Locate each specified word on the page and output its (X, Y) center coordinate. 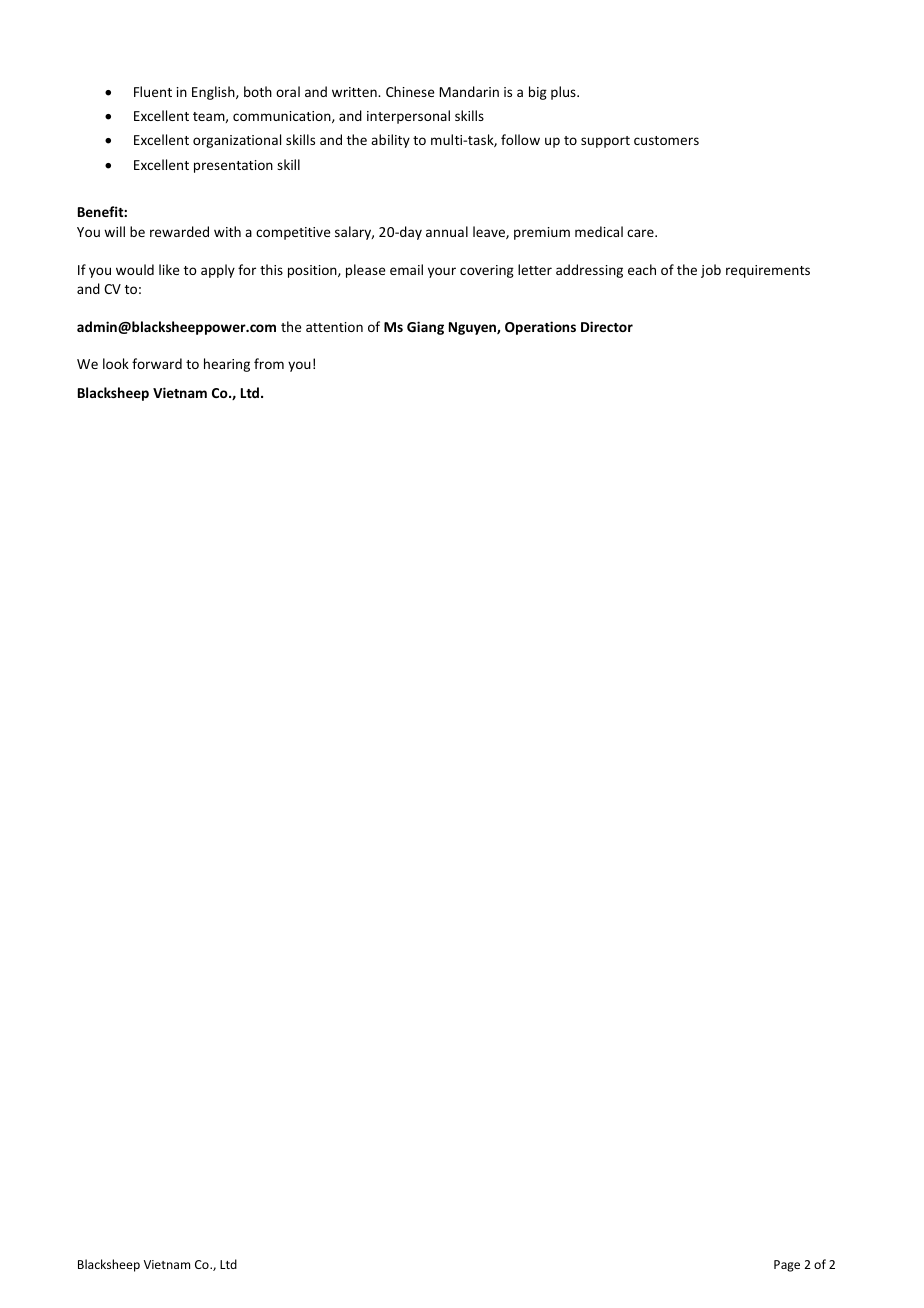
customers (666, 140)
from (269, 363)
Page (787, 1266)
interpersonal (408, 117)
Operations (540, 328)
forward (157, 363)
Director (607, 326)
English (214, 93)
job (711, 271)
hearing (227, 365)
